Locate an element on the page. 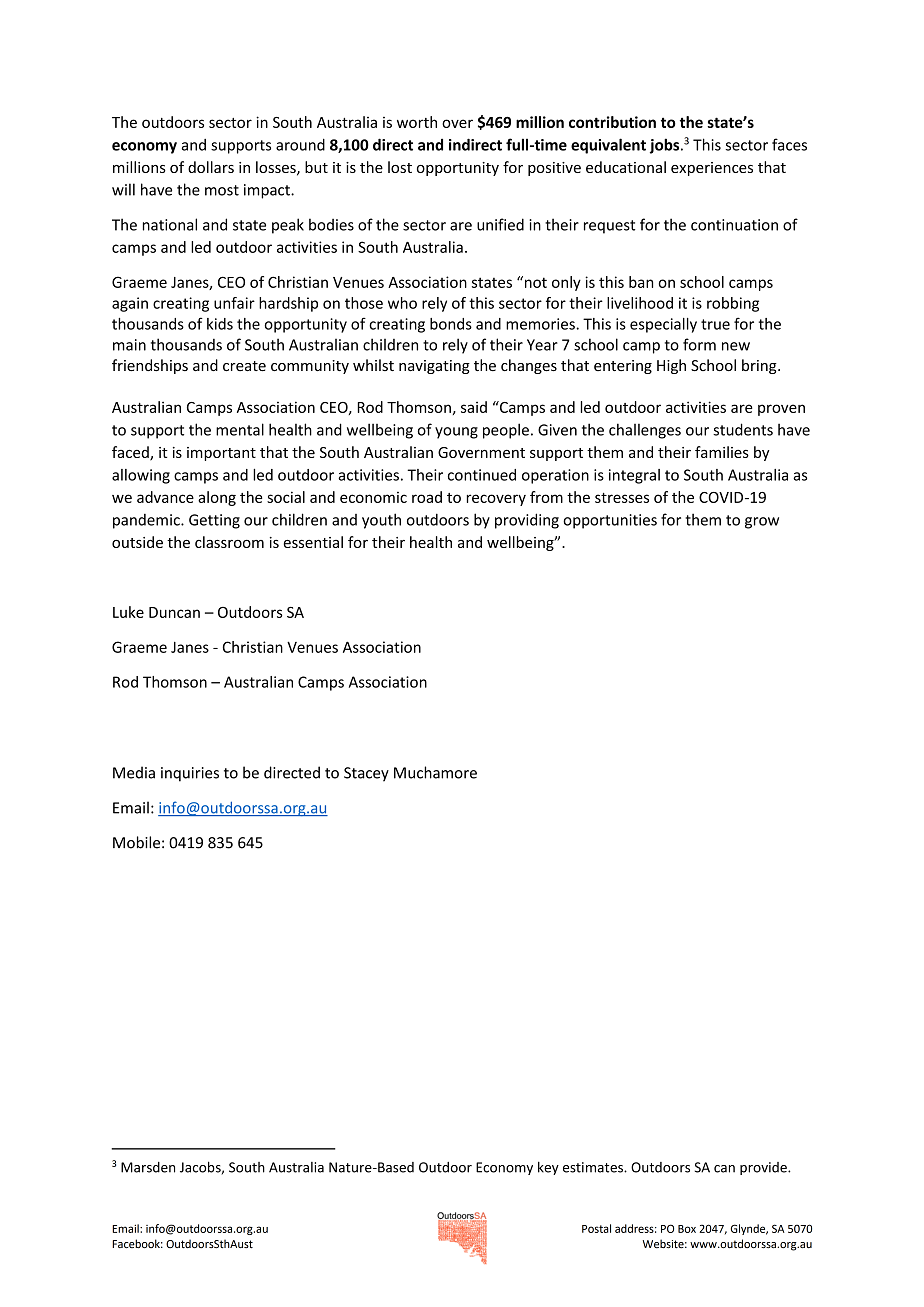  provide is located at coordinates (764, 1168).
